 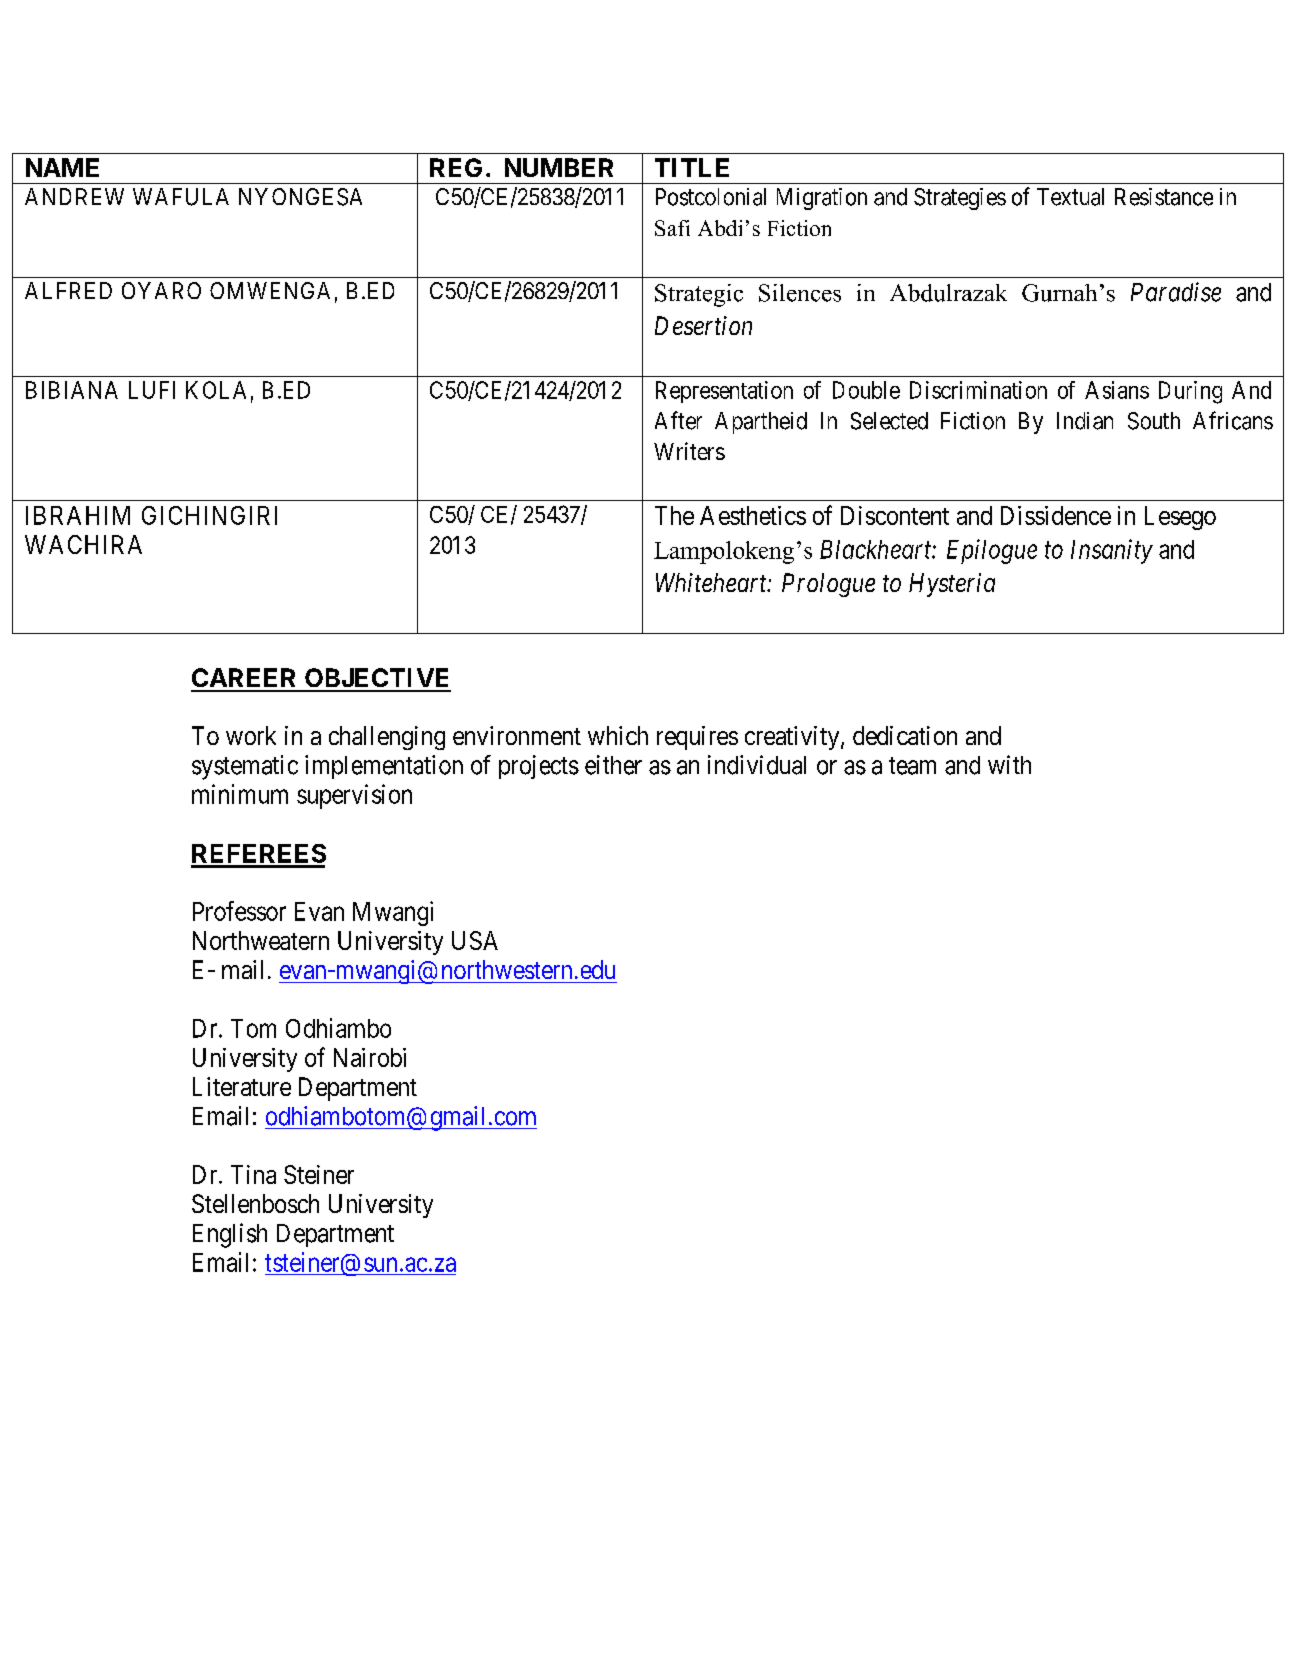 I want to click on Stellenbosch, so click(x=255, y=1203).
